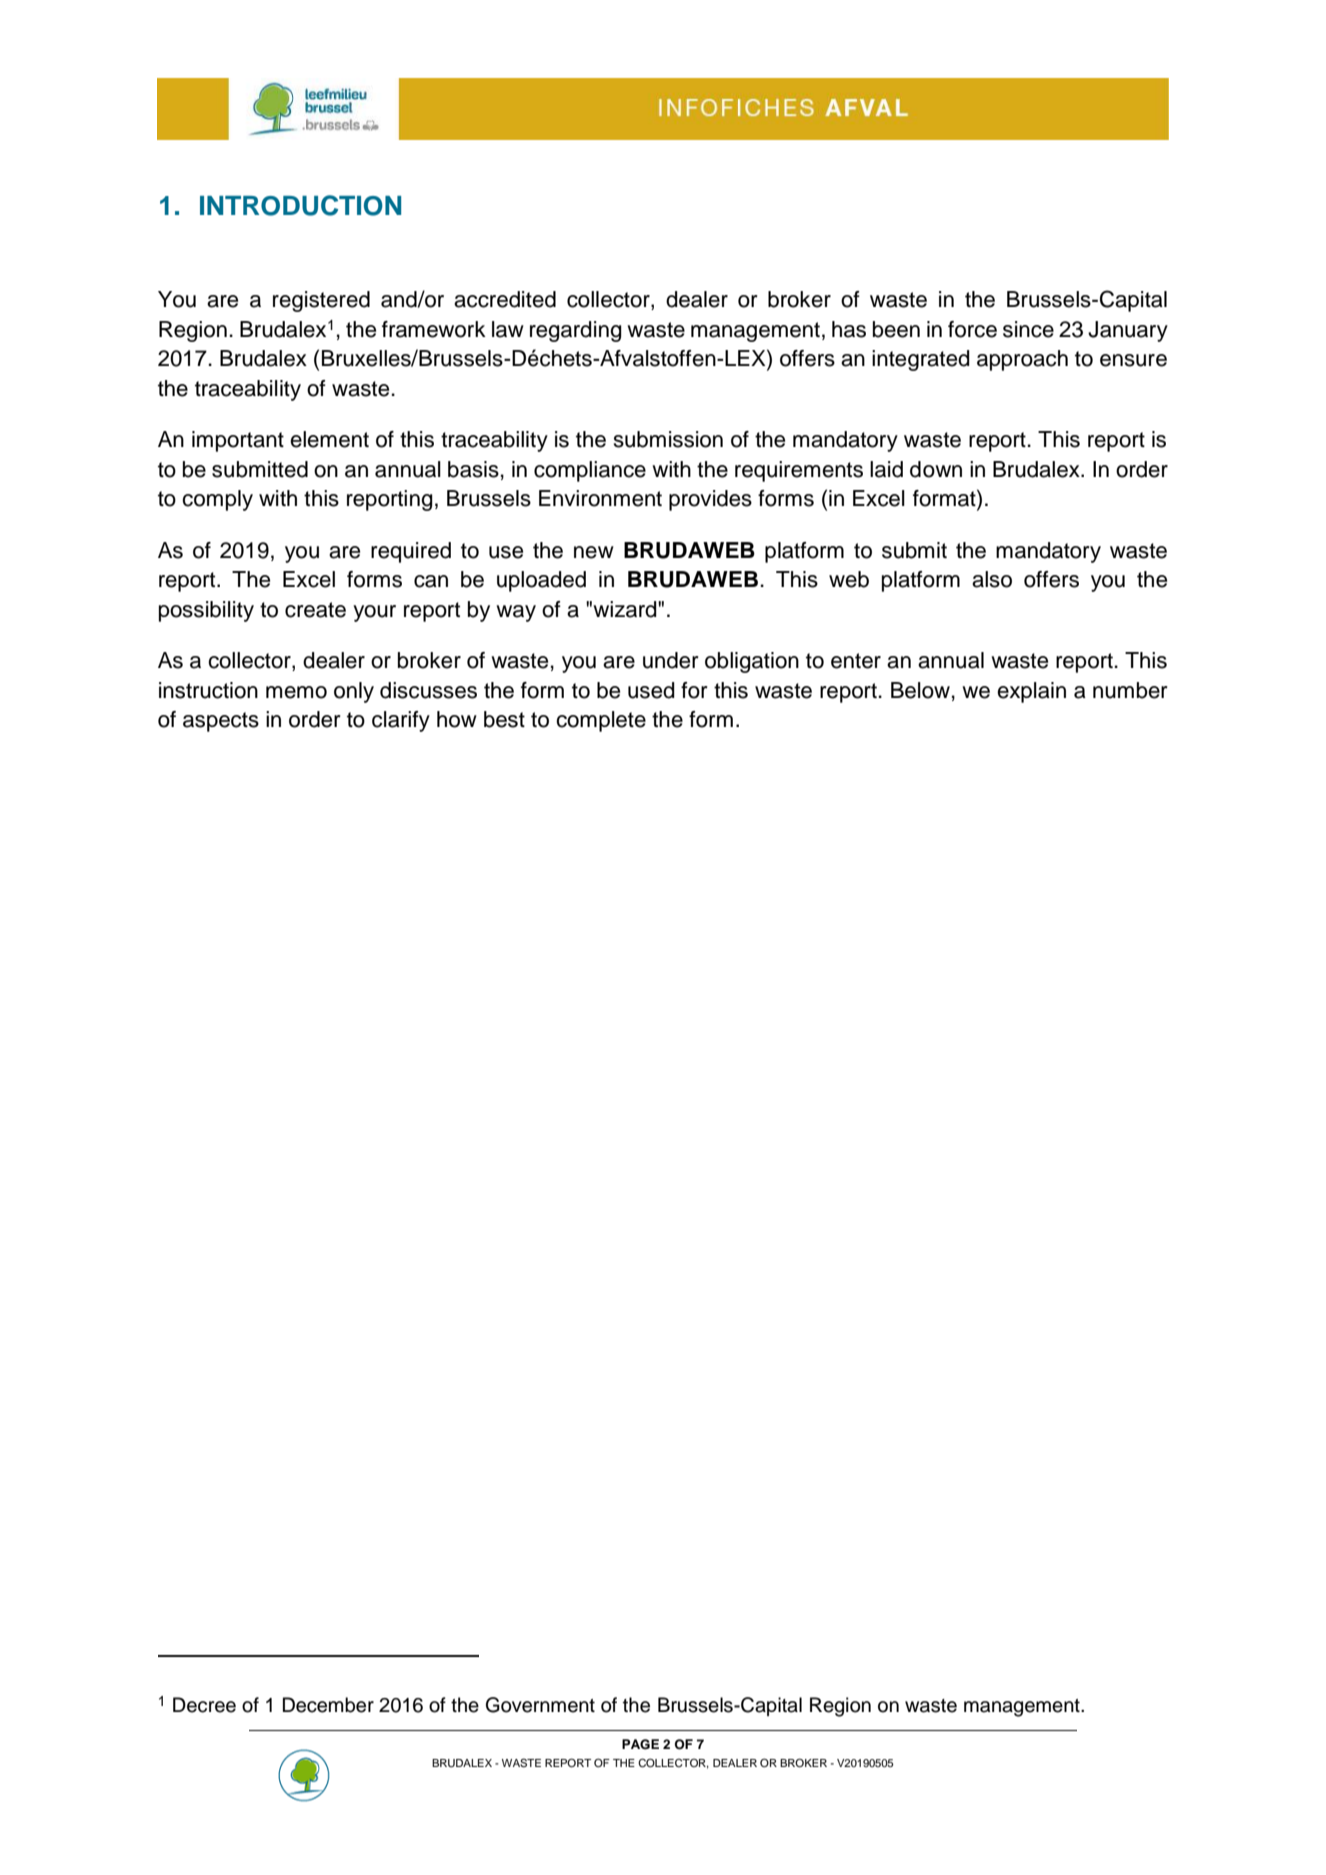  I want to click on December, so click(328, 1705).
